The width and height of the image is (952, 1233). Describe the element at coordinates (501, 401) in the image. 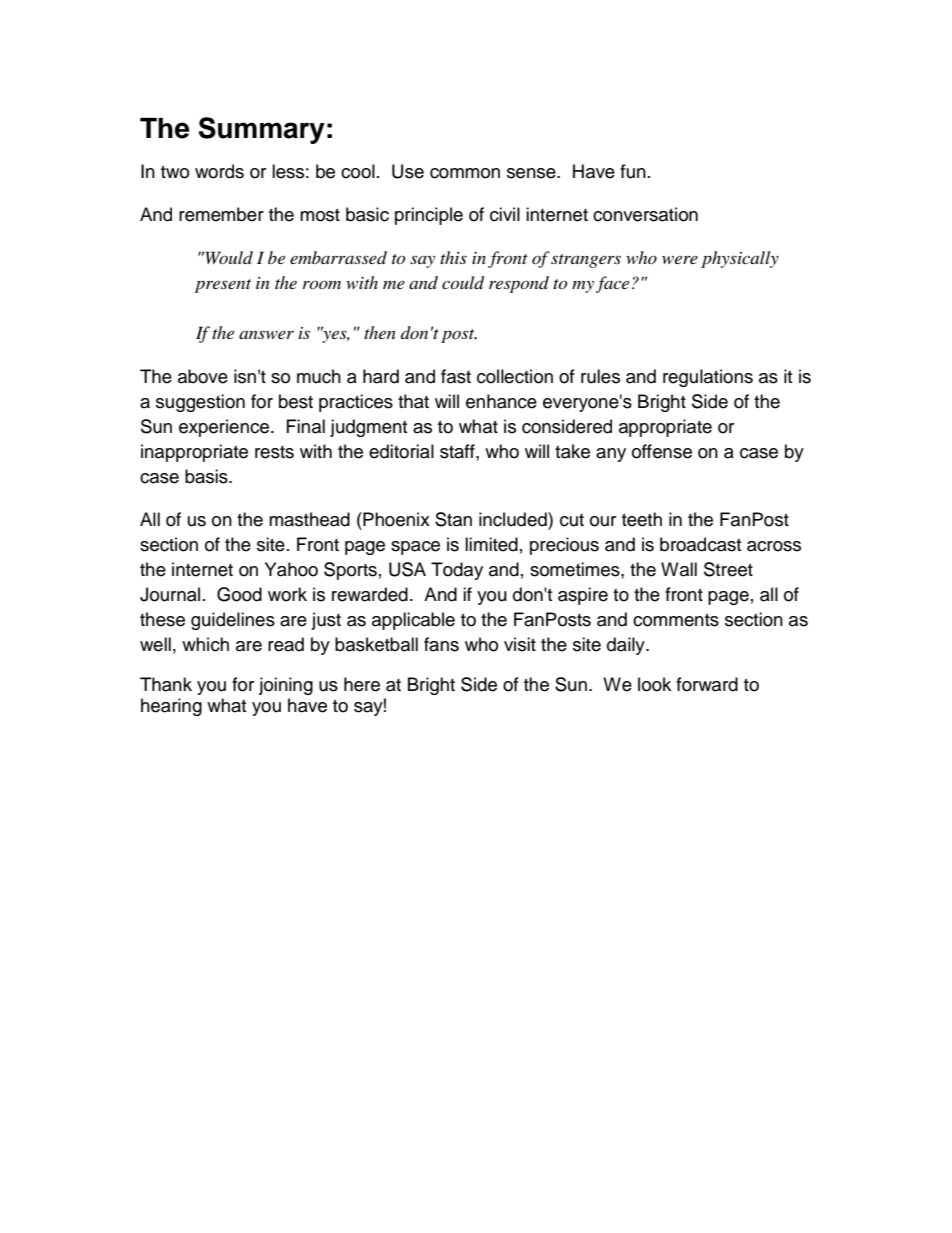

I see `enhance` at that location.
